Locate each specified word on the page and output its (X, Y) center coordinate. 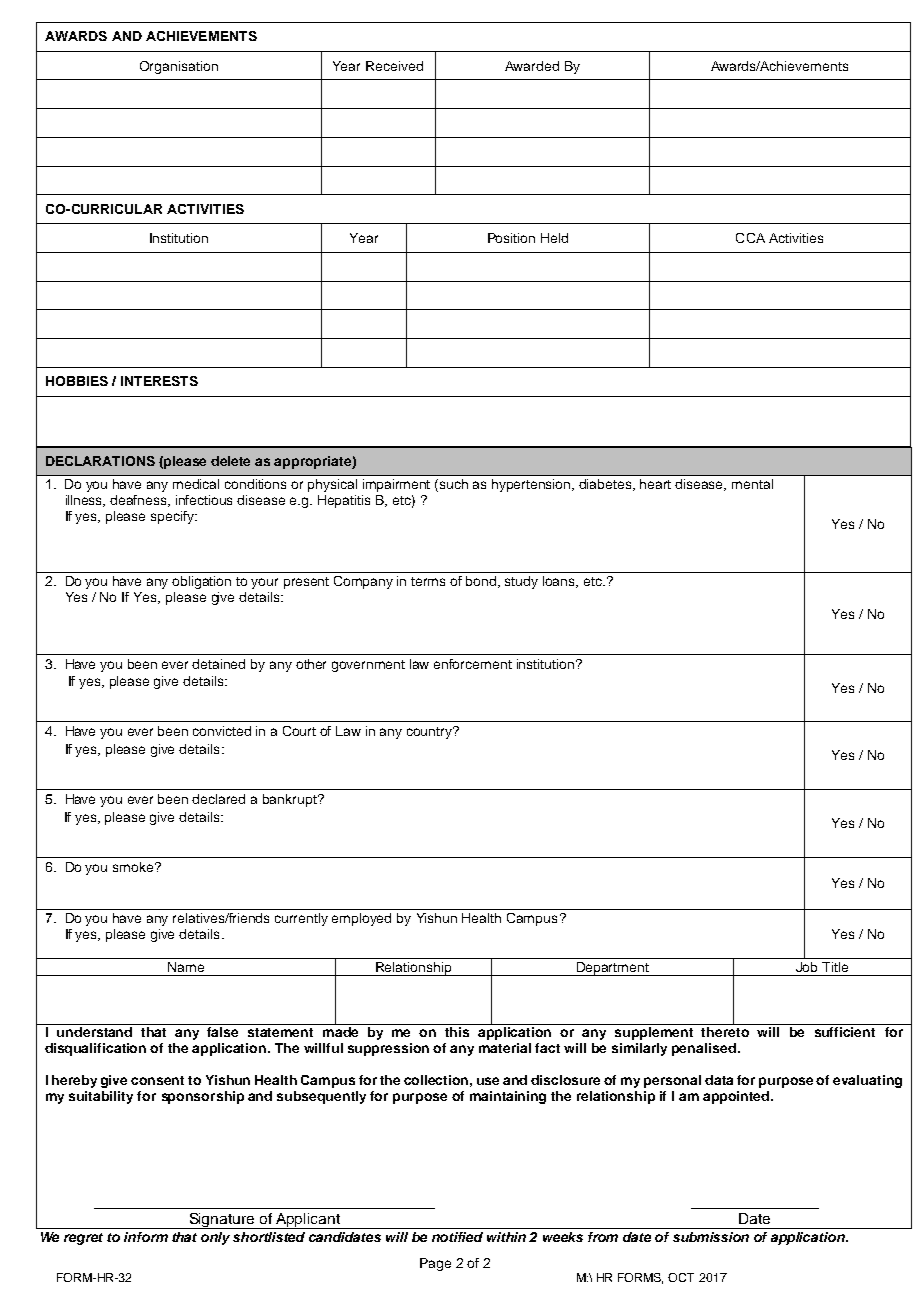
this (457, 1030)
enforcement (473, 664)
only (215, 1238)
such (454, 484)
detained (218, 664)
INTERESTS (159, 381)
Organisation (179, 67)
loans (560, 582)
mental (752, 484)
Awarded (532, 66)
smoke (134, 867)
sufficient (845, 1030)
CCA (750, 238)
